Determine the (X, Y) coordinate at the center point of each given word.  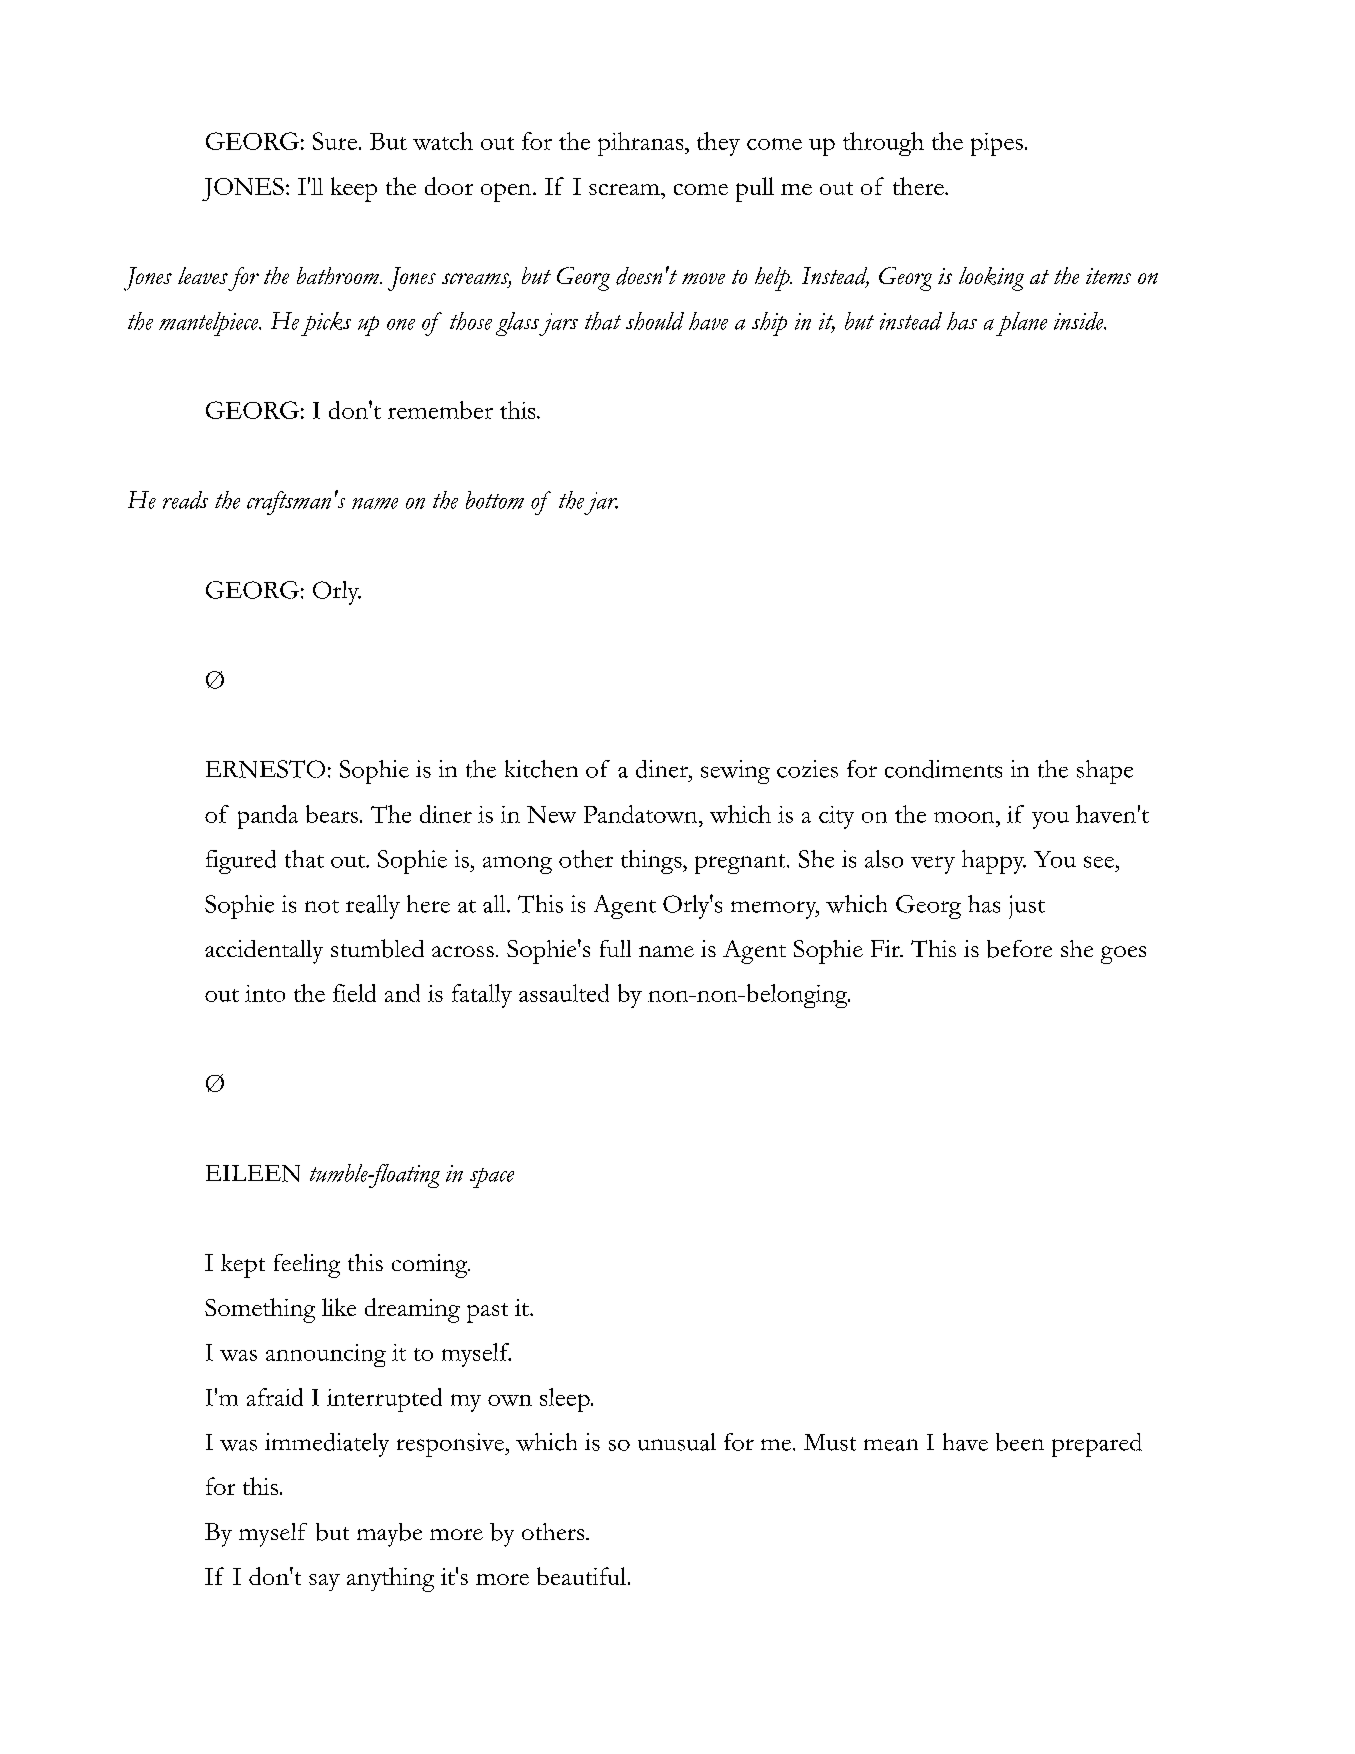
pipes (997, 144)
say (324, 1582)
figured (241, 862)
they (718, 144)
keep (354, 189)
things (652, 862)
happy (994, 862)
